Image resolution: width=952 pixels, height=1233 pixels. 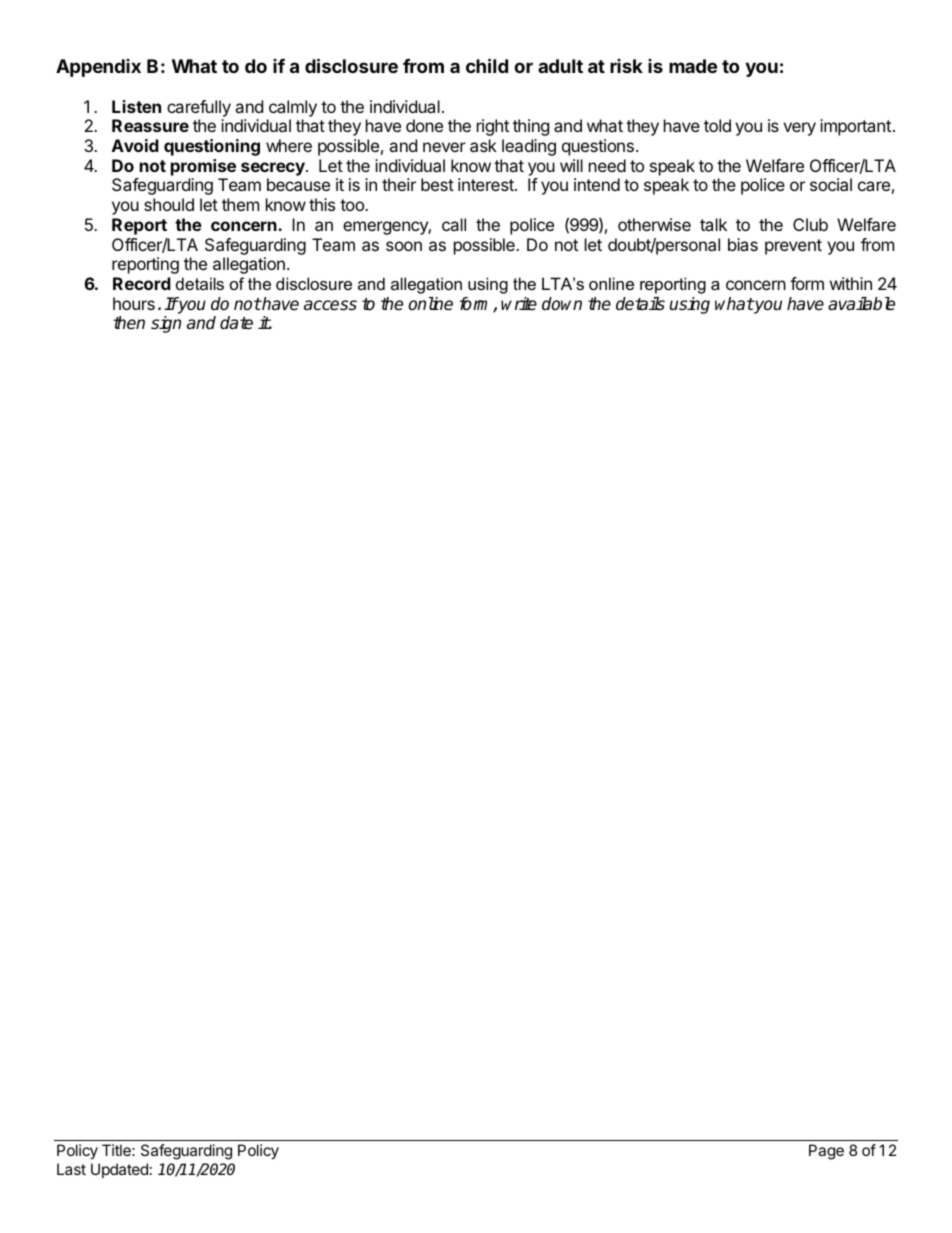 What do you see at coordinates (330, 305) in the image?
I see `access` at bounding box center [330, 305].
